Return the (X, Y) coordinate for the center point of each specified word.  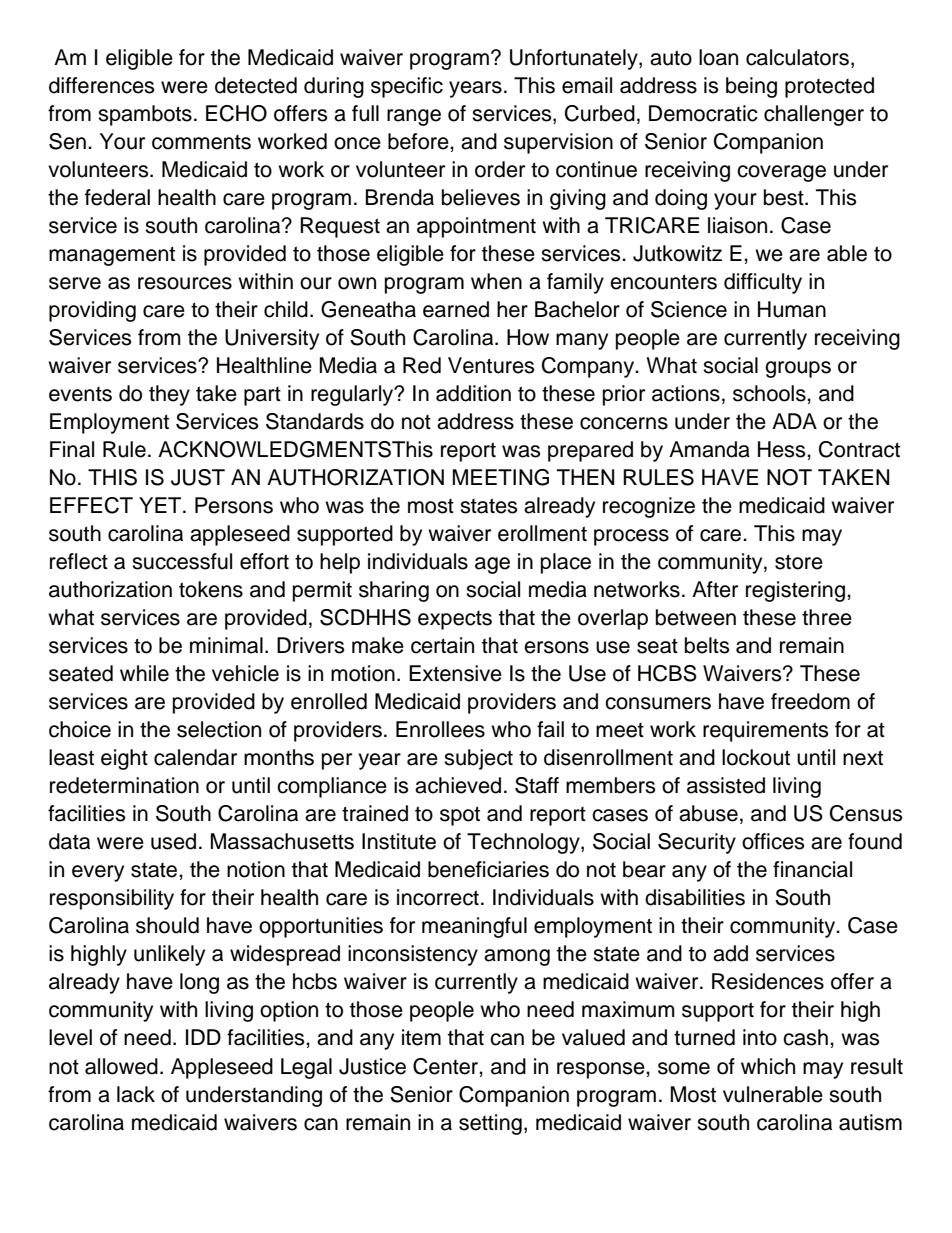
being (751, 87)
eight (124, 759)
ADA (794, 421)
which (768, 1066)
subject (478, 759)
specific (407, 87)
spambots (145, 115)
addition (473, 393)
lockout (756, 757)
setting (490, 1124)
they (169, 395)
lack (136, 1094)
